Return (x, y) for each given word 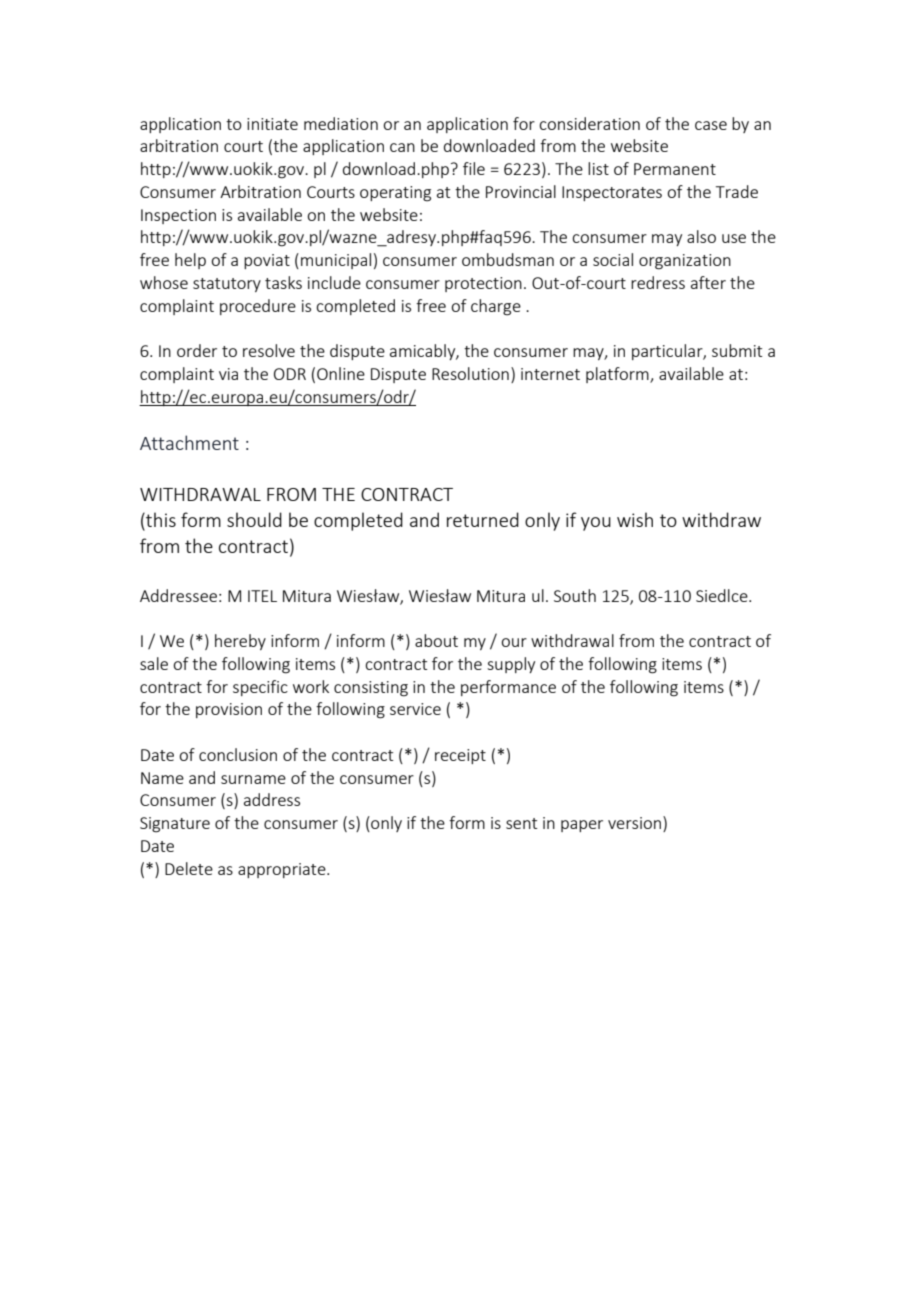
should (254, 519)
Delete (189, 868)
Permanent (675, 169)
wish (635, 519)
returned (483, 519)
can (402, 147)
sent (521, 823)
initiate (272, 124)
